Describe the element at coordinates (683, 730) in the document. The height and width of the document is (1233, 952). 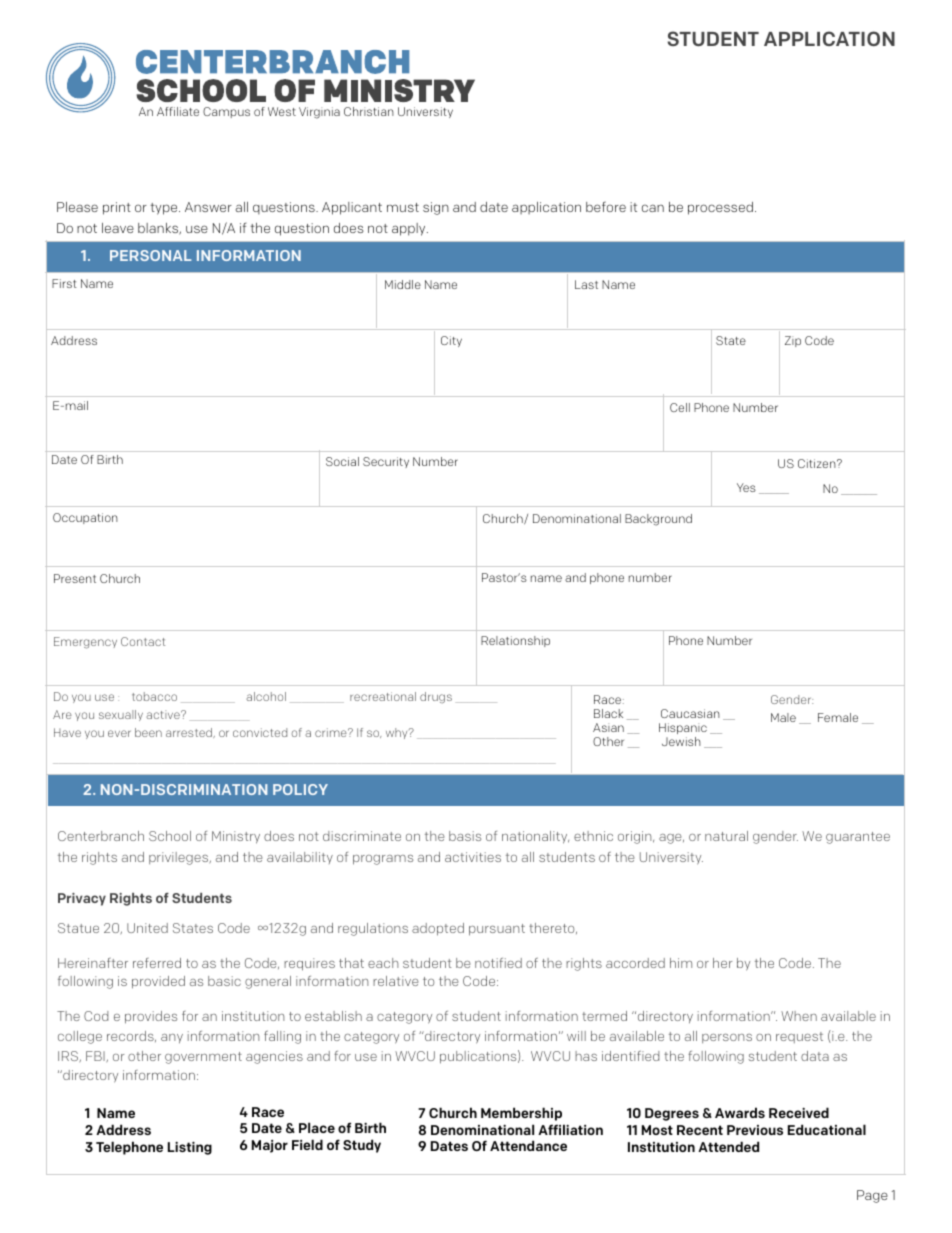
I see `Hispanic` at that location.
